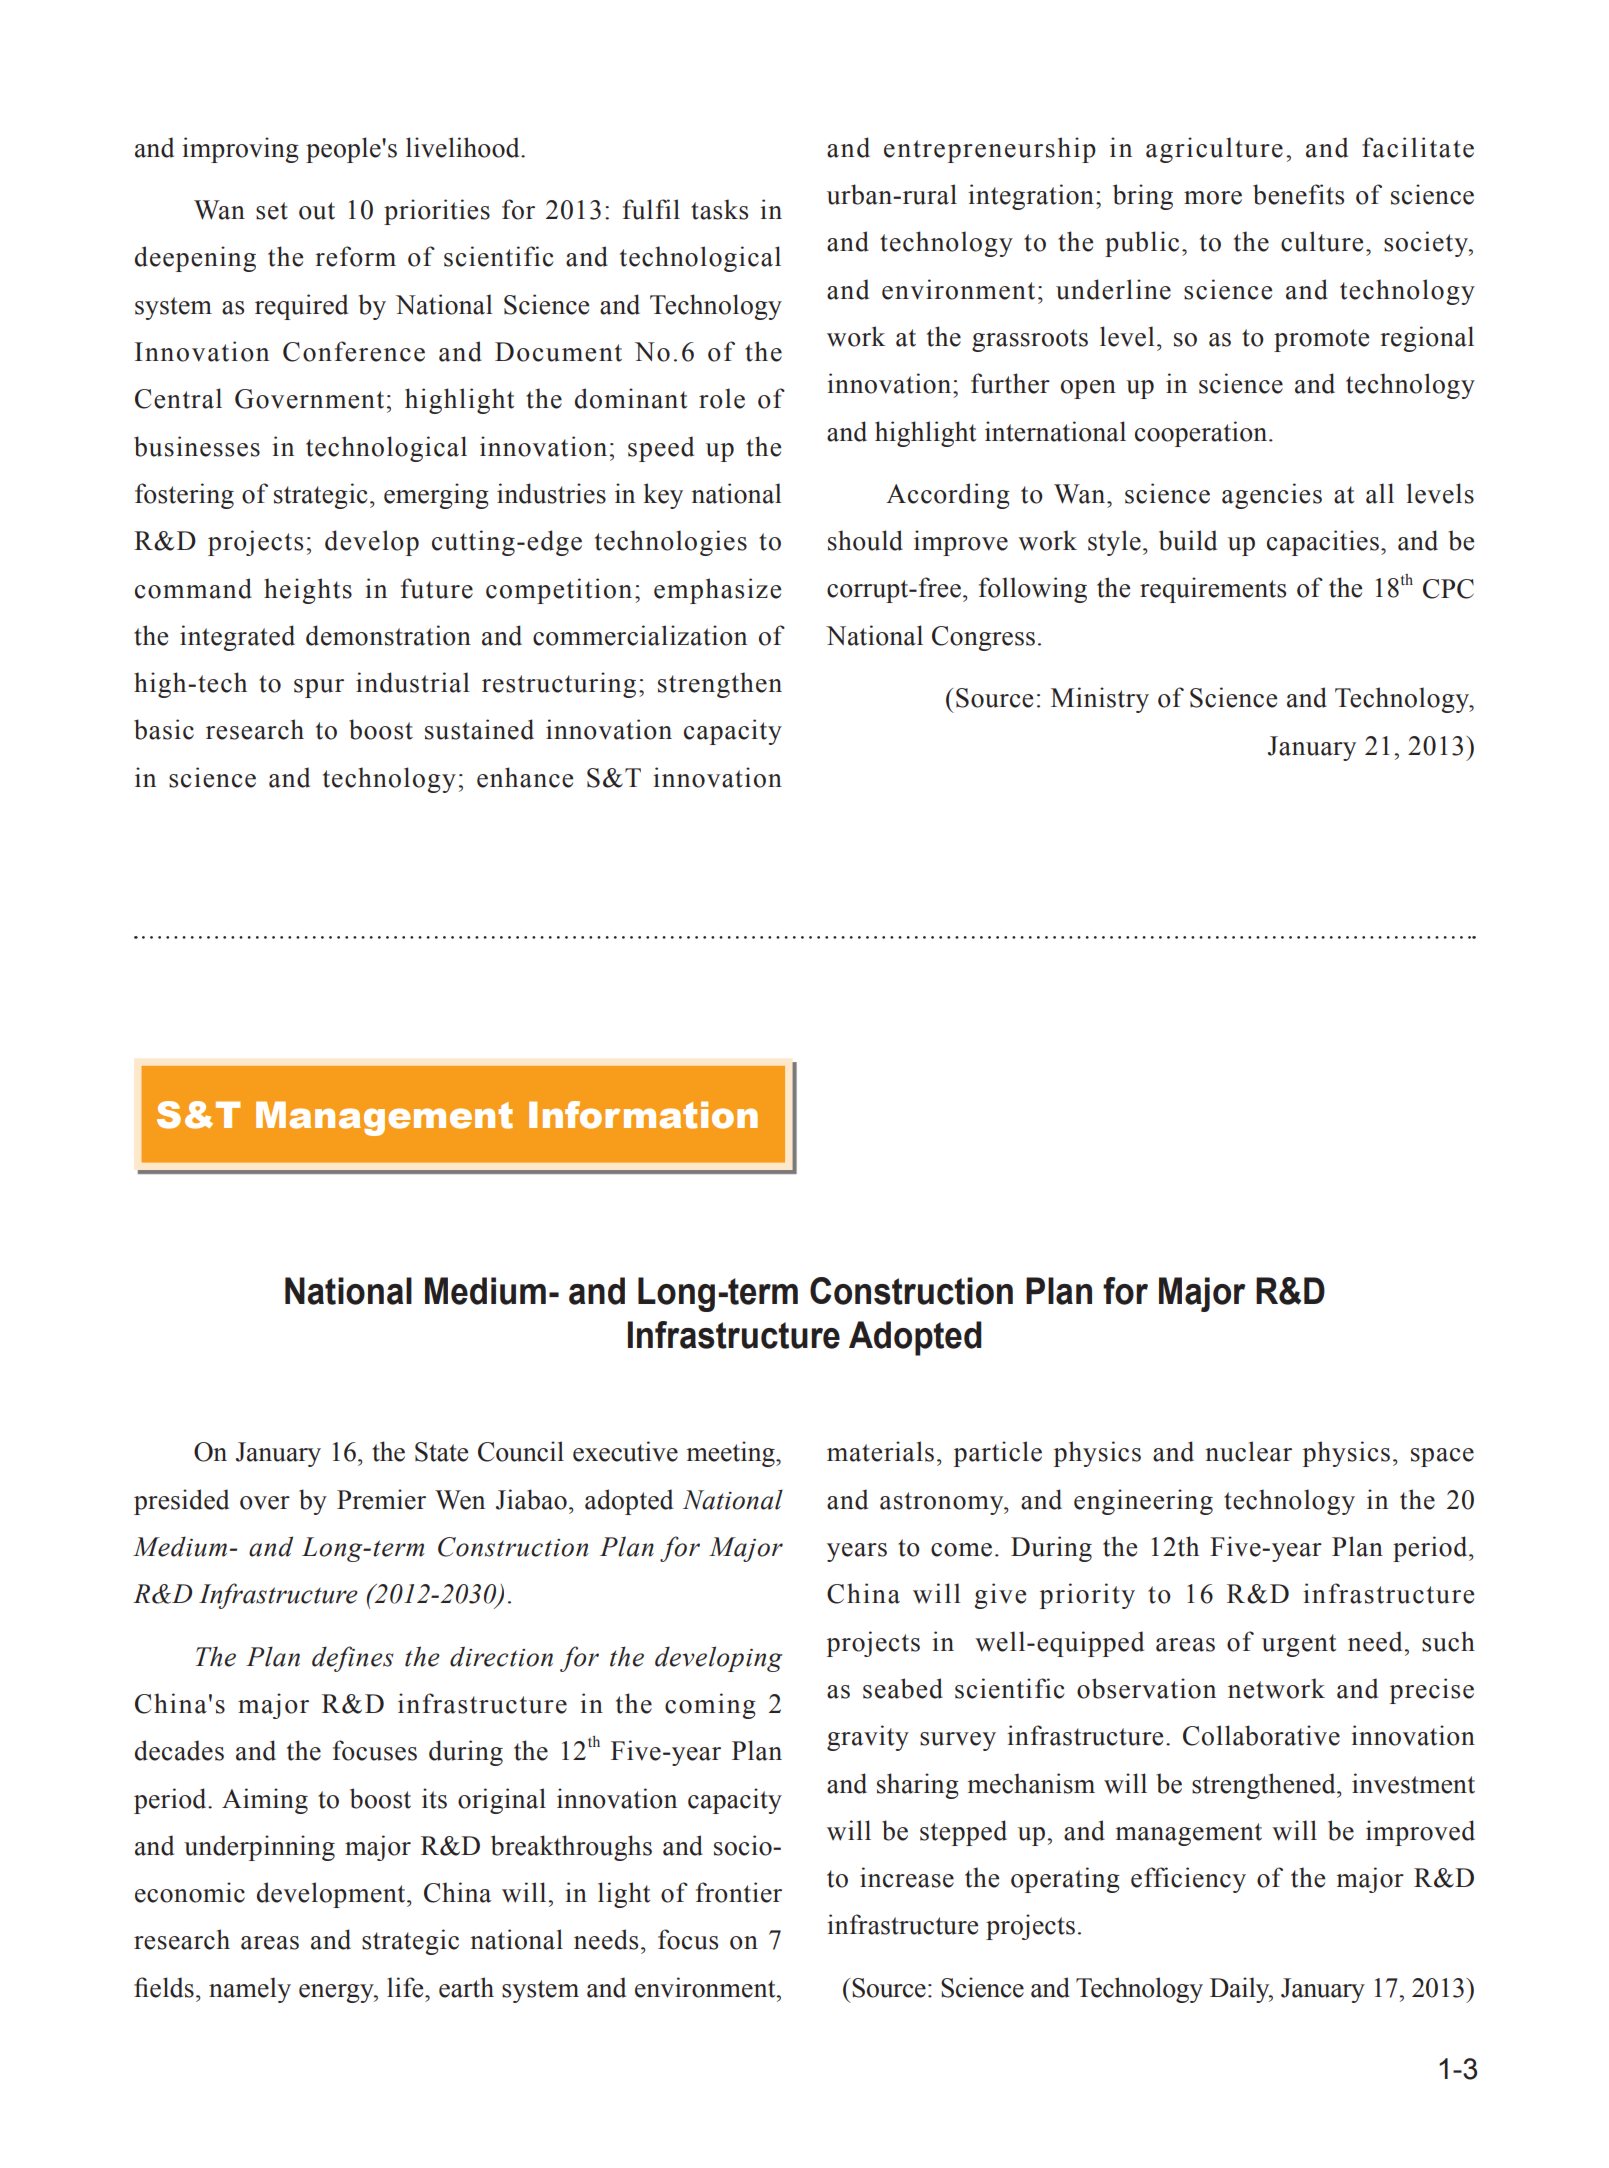 Image resolution: width=1609 pixels, height=2168 pixels. Describe the element at coordinates (525, 777) in the screenshot. I see `enhance` at that location.
